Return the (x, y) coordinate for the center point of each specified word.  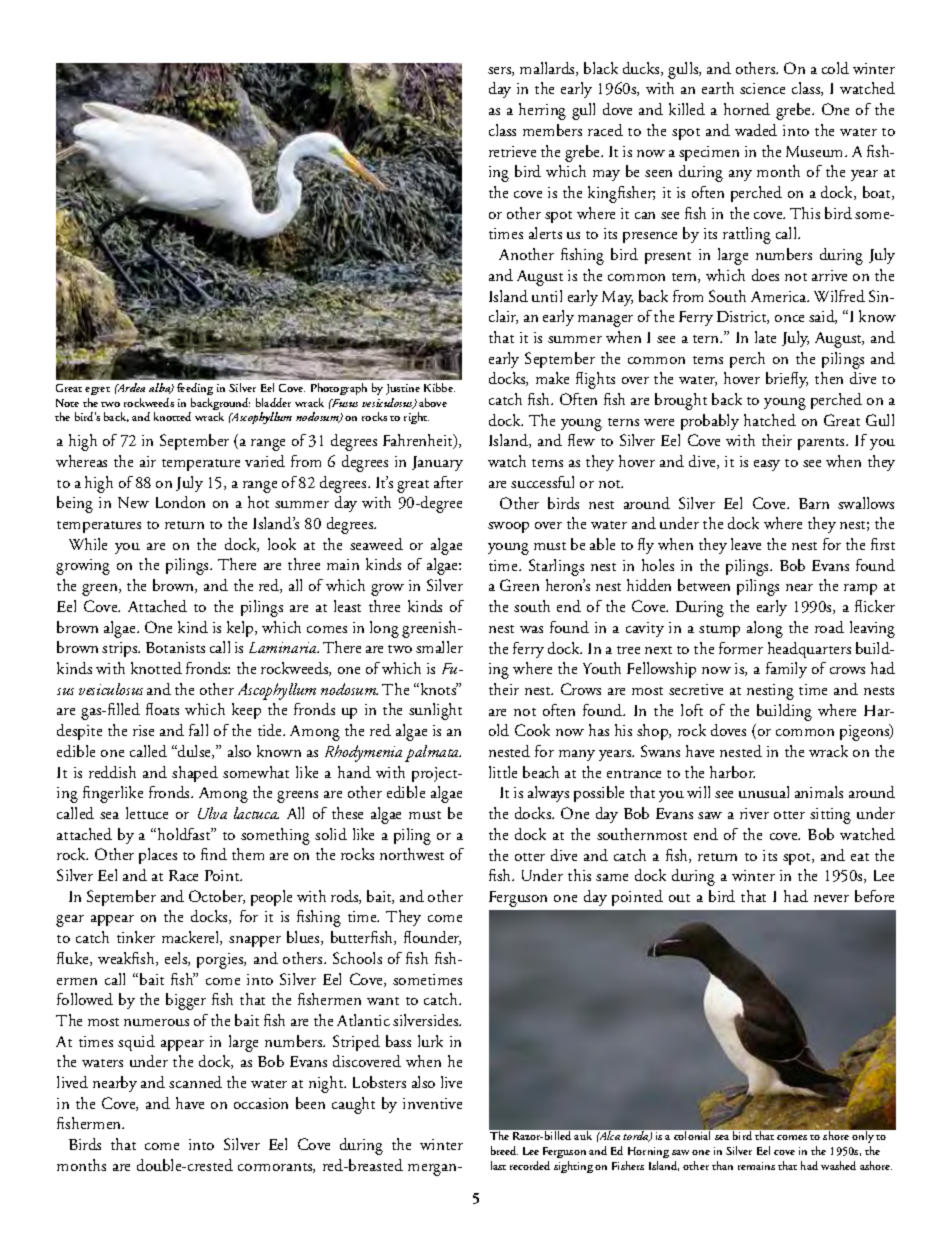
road (829, 627)
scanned (195, 1082)
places (158, 856)
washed (838, 1165)
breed (504, 1150)
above (433, 402)
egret (97, 391)
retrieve (512, 151)
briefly (787, 380)
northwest (412, 854)
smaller (439, 647)
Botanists (175, 647)
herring (542, 111)
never (831, 898)
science (762, 88)
